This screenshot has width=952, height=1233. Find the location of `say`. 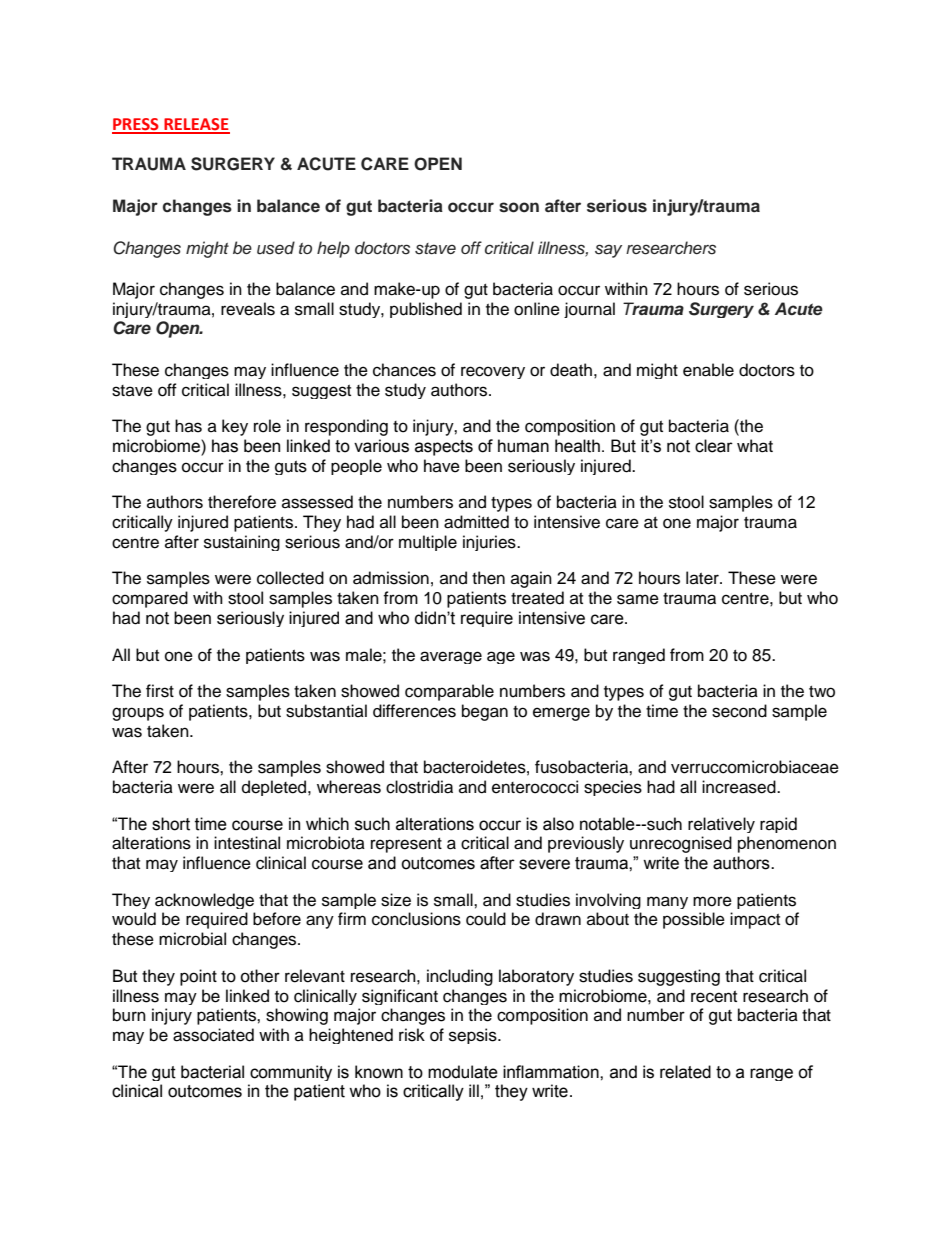

say is located at coordinates (608, 251).
